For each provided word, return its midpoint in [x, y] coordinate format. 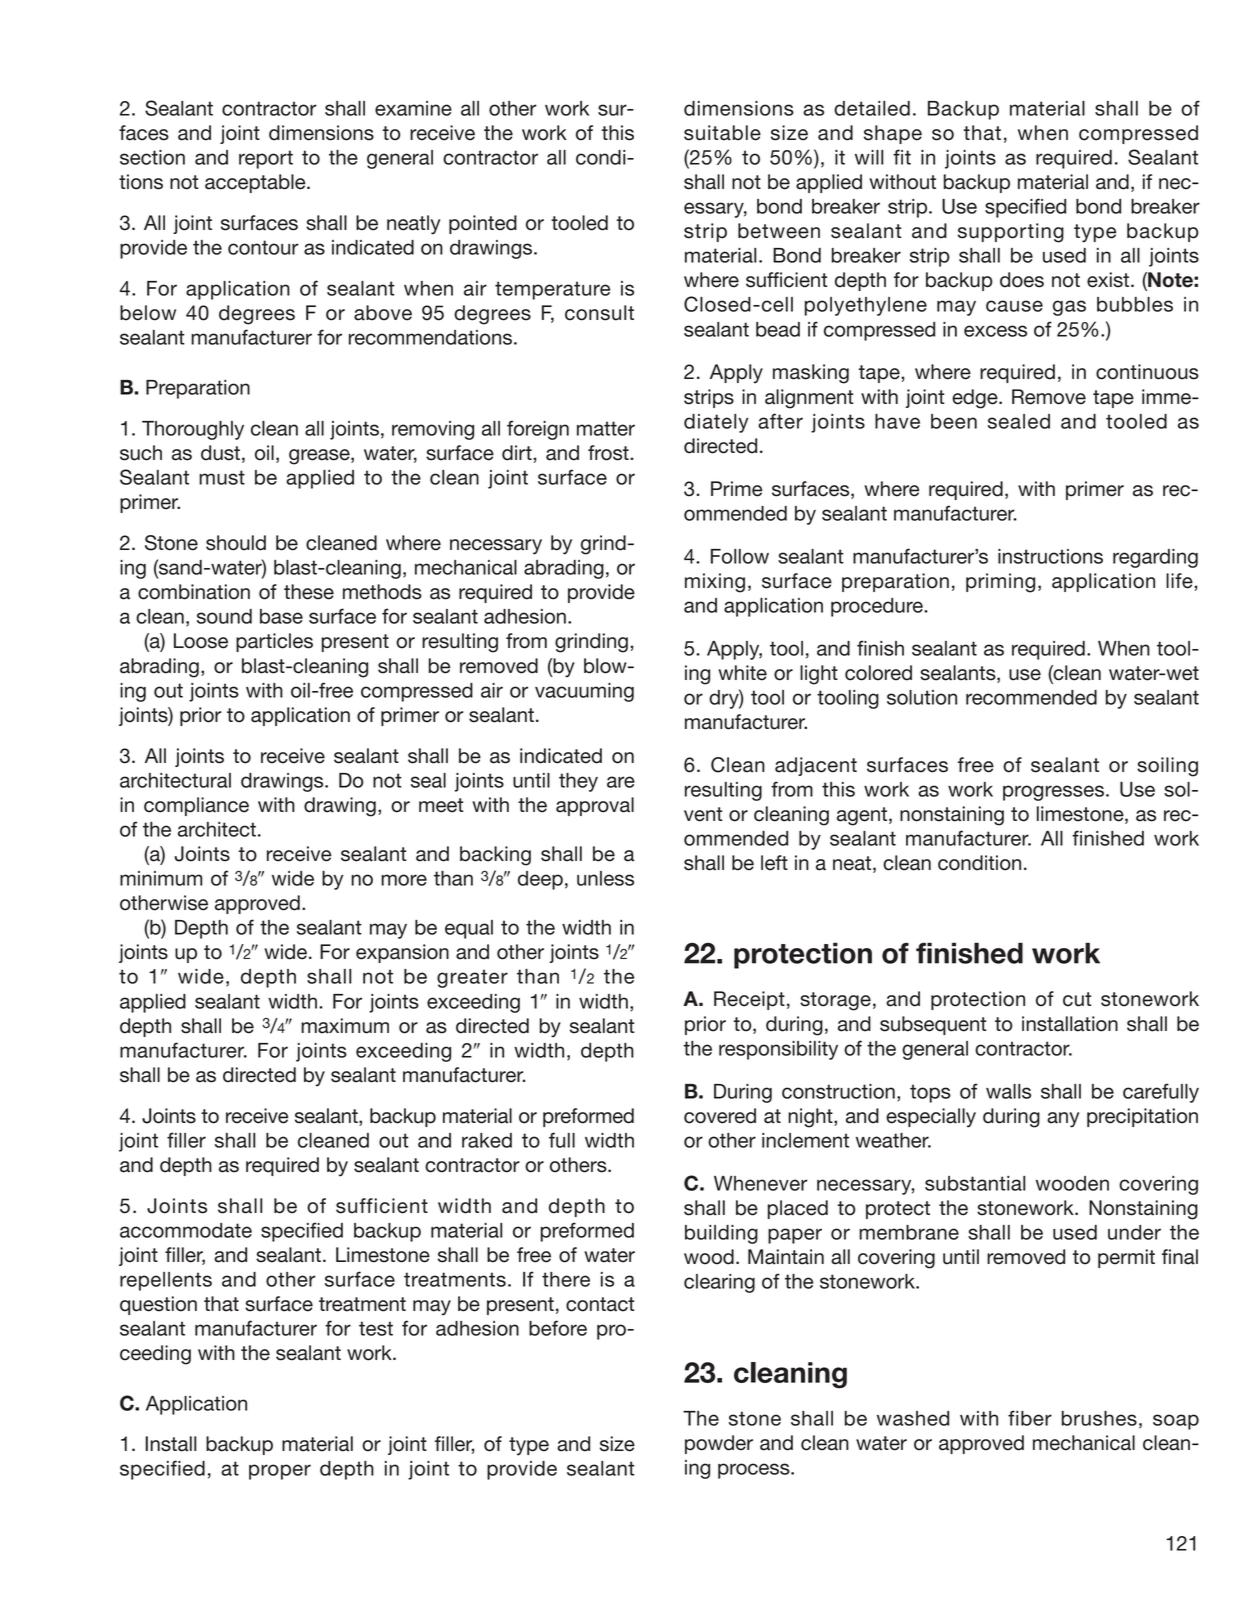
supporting [1011, 233]
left [774, 863]
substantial [975, 1183]
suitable [722, 133]
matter [606, 428]
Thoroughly [193, 430]
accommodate [186, 1230]
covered [720, 1116]
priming [1000, 583]
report [266, 159]
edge [976, 399]
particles [274, 642]
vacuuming [584, 692]
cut [1077, 999]
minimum [161, 878]
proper [280, 1472]
